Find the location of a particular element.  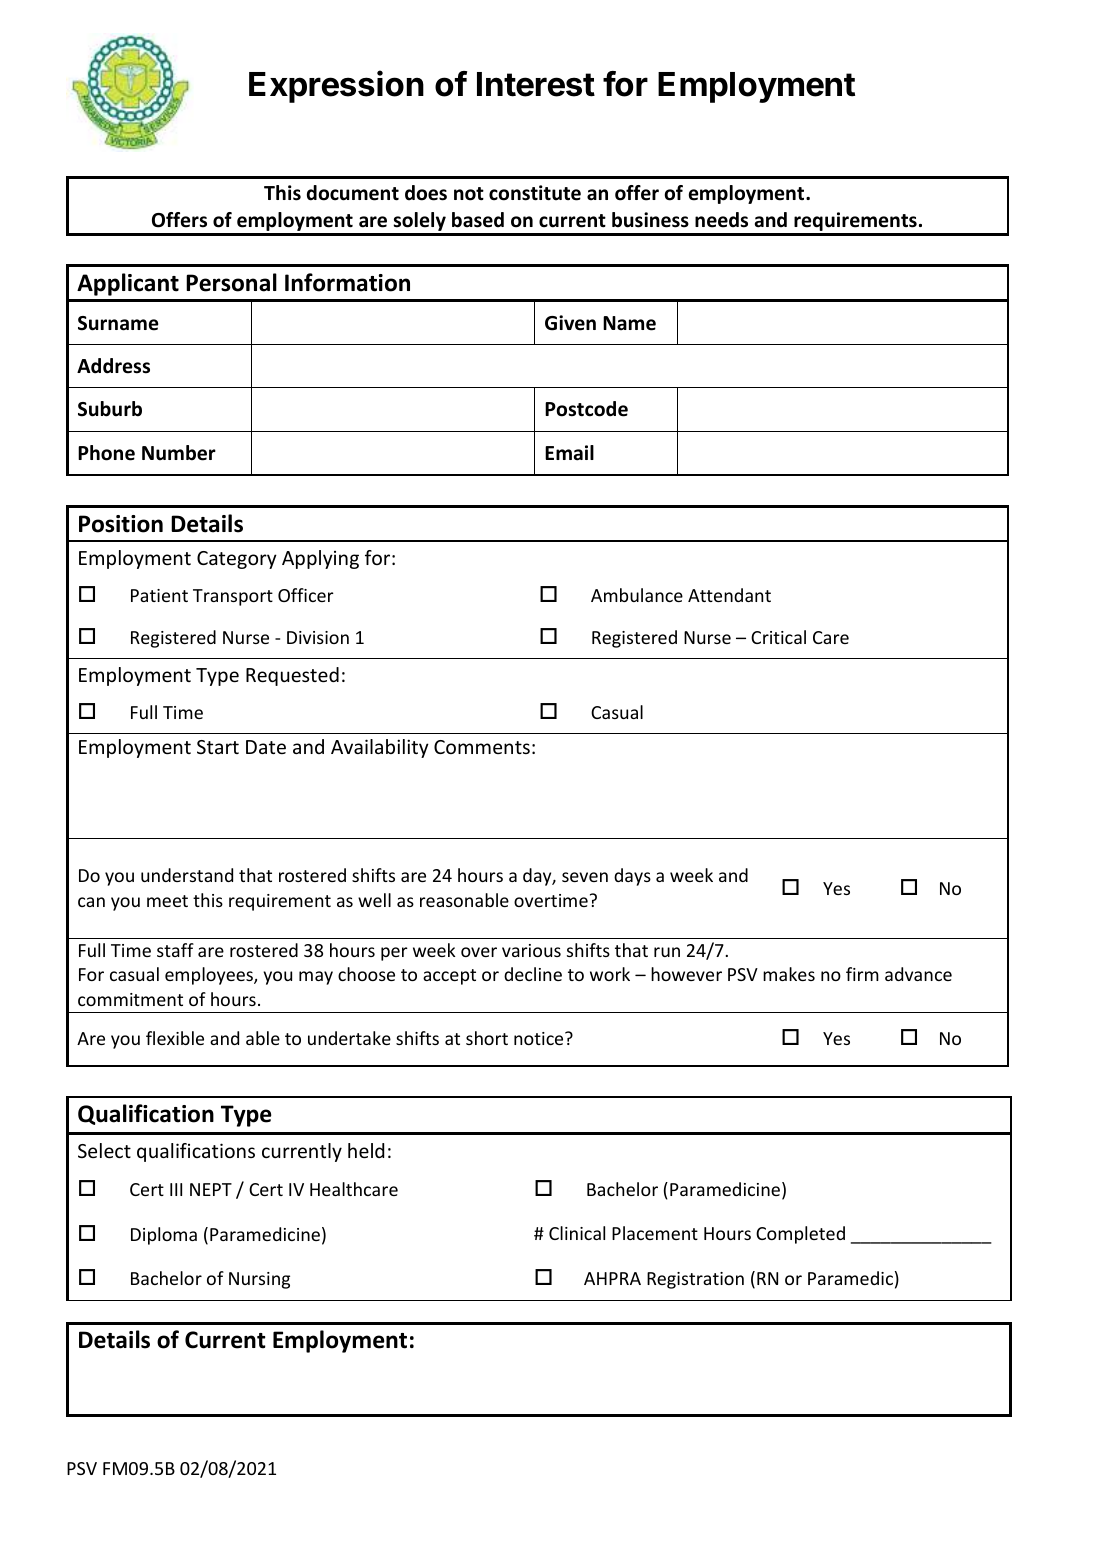

Number is located at coordinates (179, 453).
